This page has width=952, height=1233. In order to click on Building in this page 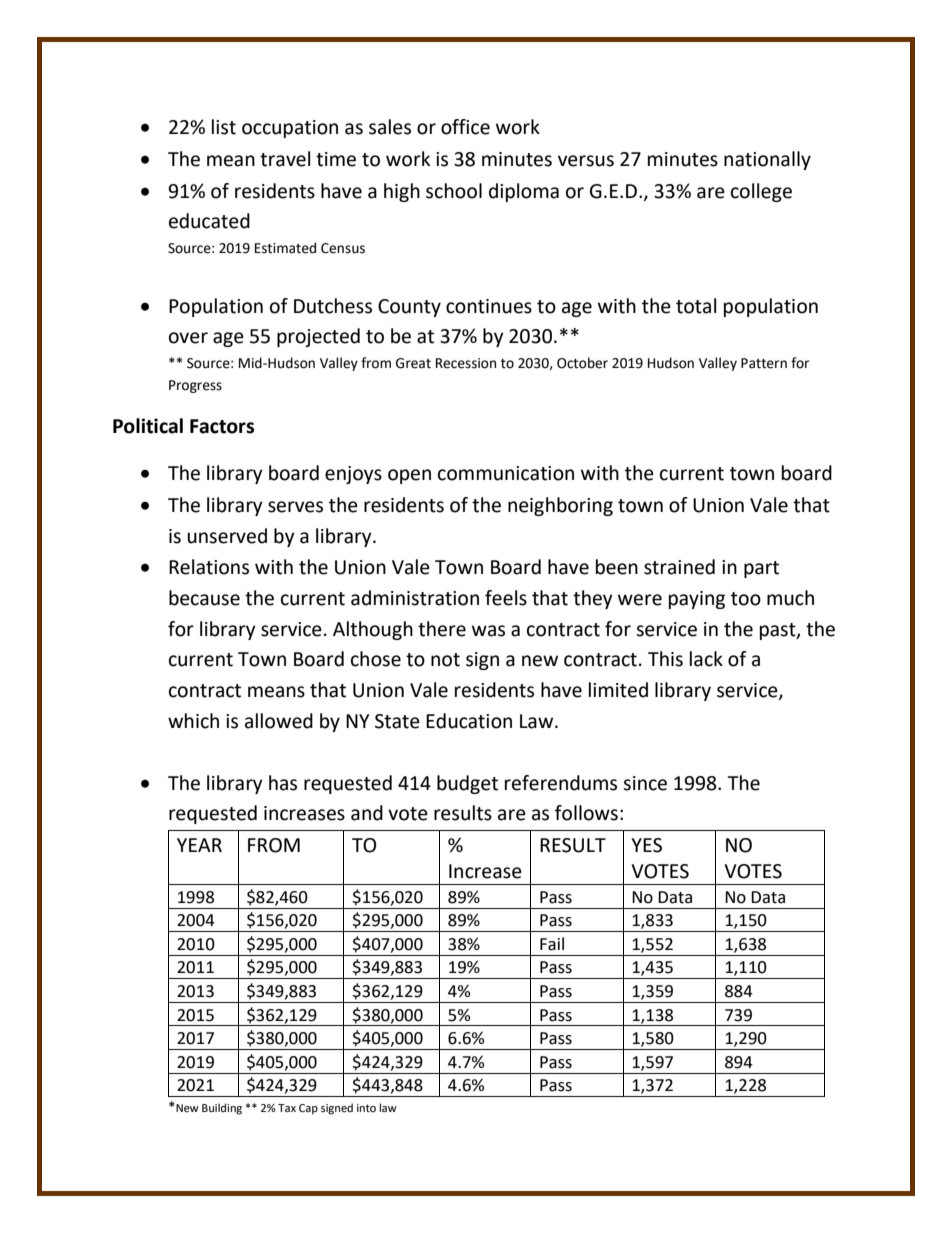, I will do `click(222, 1109)`.
